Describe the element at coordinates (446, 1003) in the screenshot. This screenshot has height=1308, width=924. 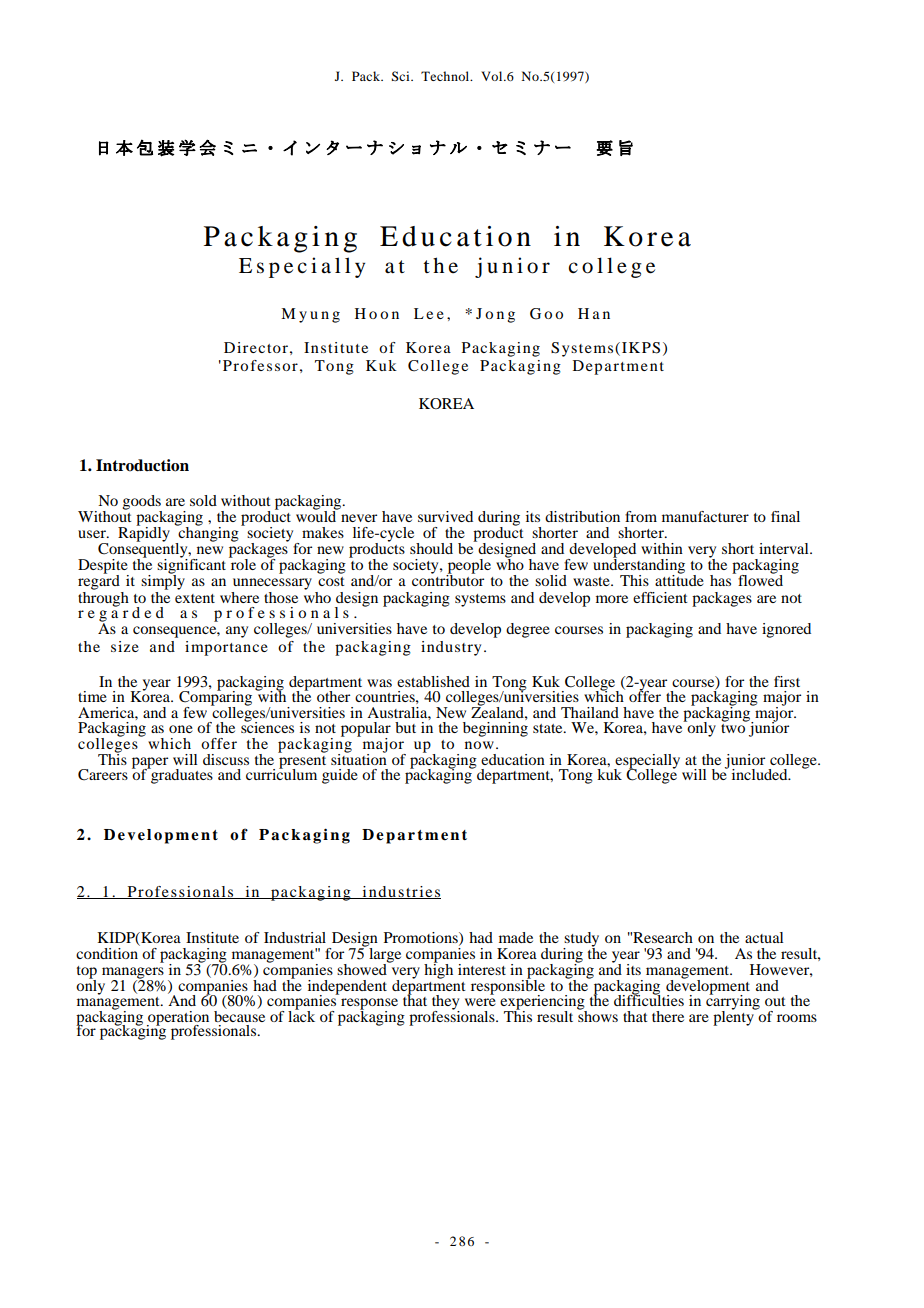
I see `they` at that location.
